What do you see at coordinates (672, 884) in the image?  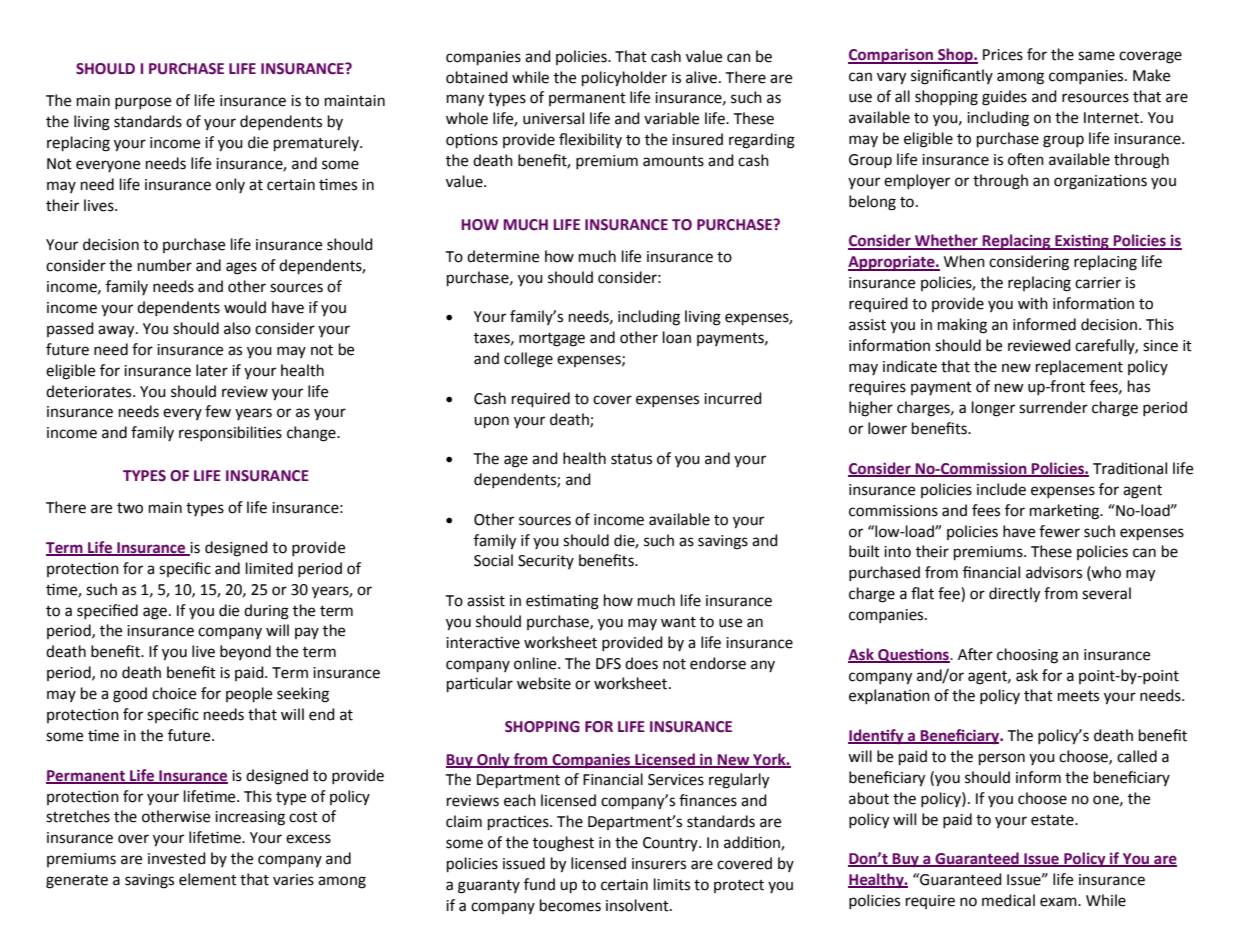 I see `limits` at bounding box center [672, 884].
